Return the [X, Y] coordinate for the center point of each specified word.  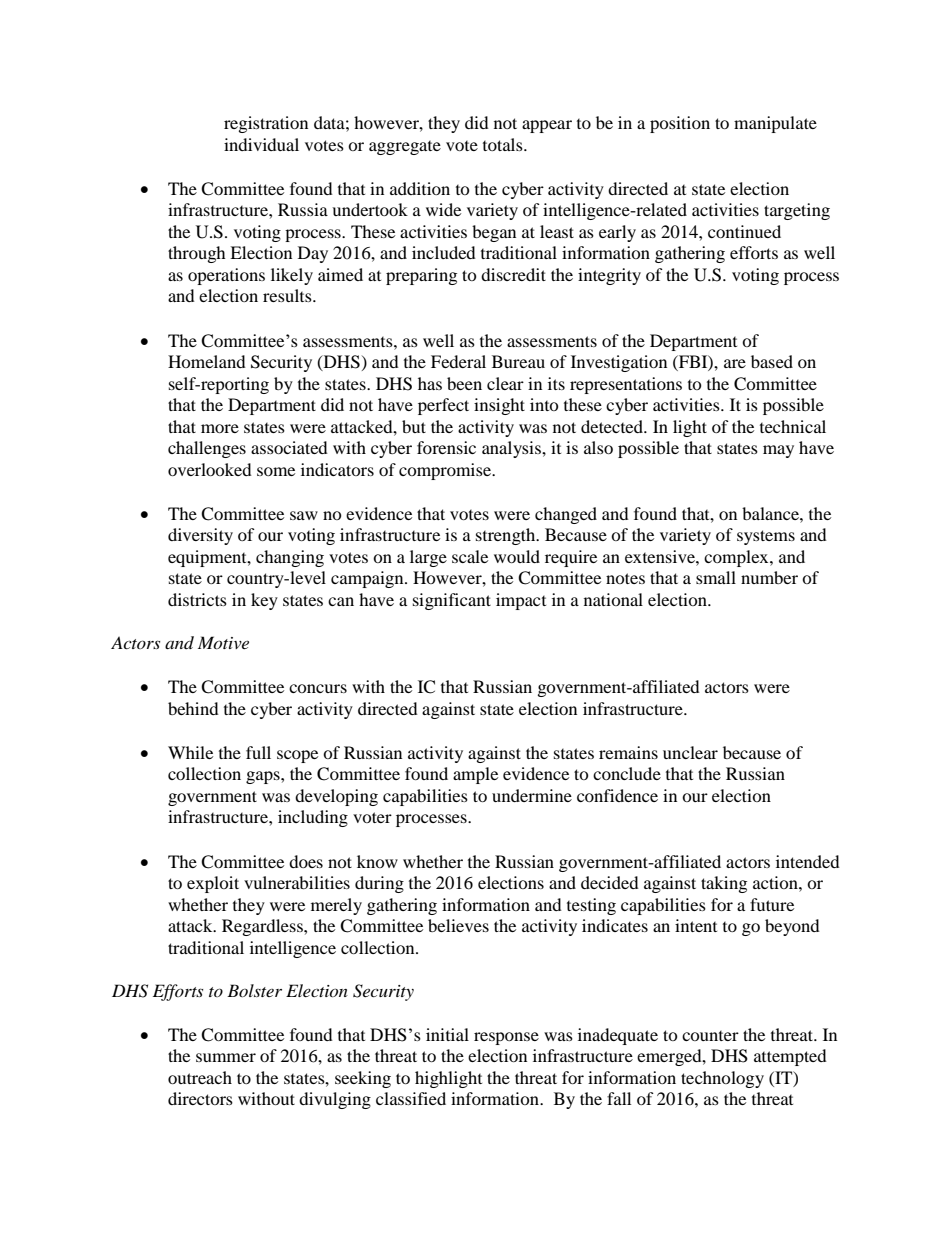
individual [261, 144]
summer [226, 1057]
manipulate [775, 124]
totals [504, 144]
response [506, 1038]
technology [722, 1079]
